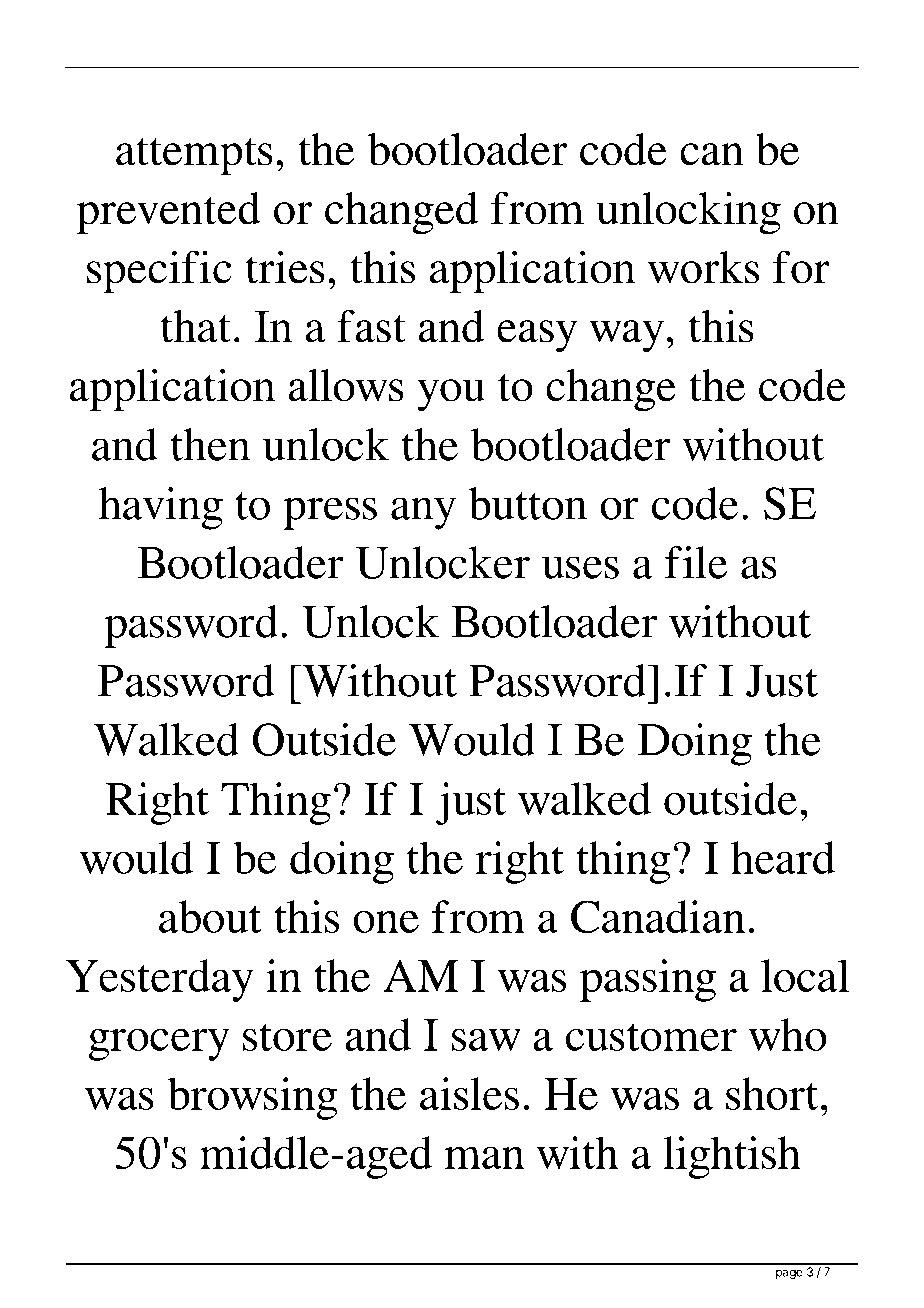 The image size is (924, 1308). I want to click on page, so click(789, 1274).
